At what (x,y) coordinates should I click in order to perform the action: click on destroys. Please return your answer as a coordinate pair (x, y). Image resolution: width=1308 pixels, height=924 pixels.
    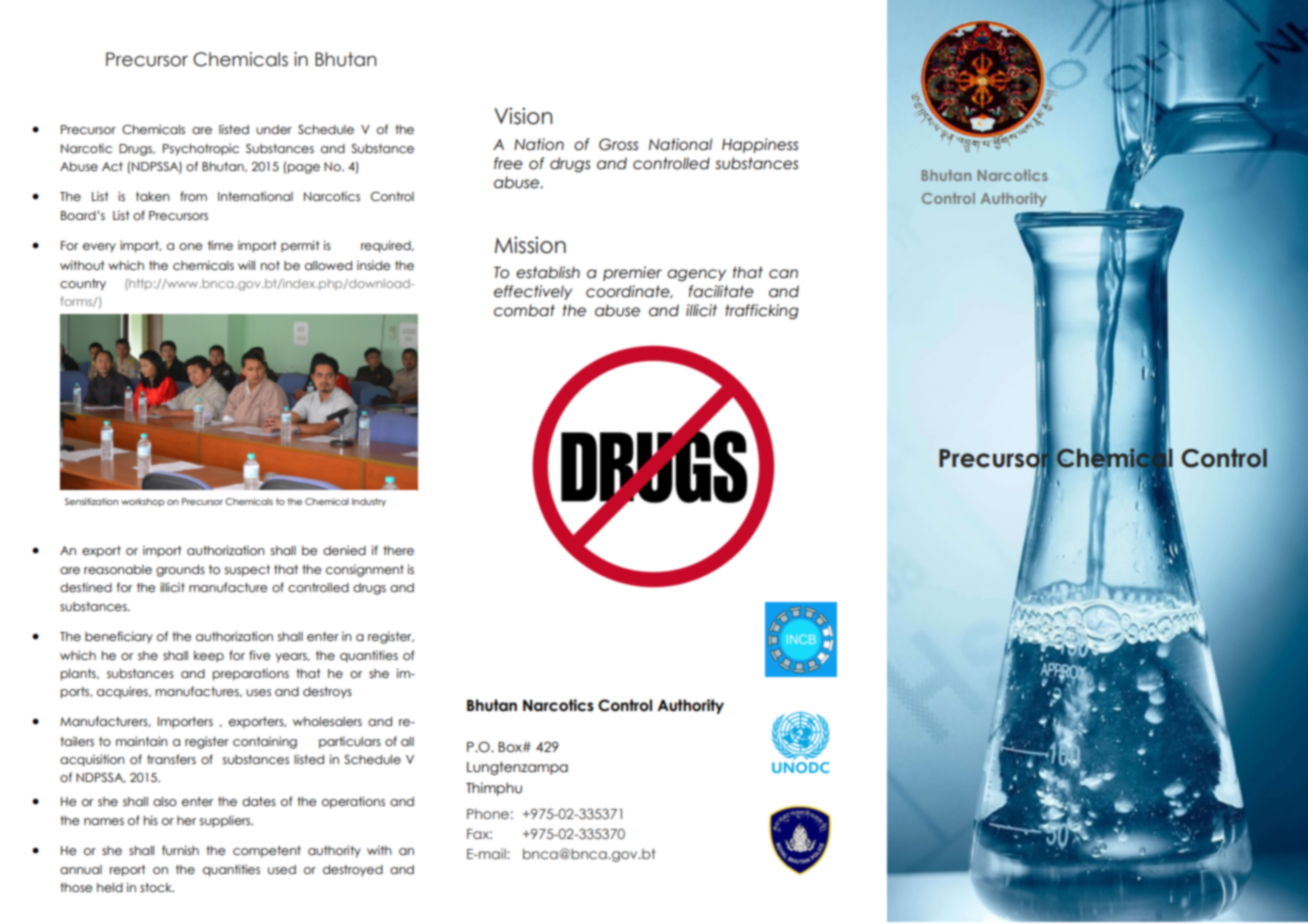
    Looking at the image, I should click on (327, 693).
